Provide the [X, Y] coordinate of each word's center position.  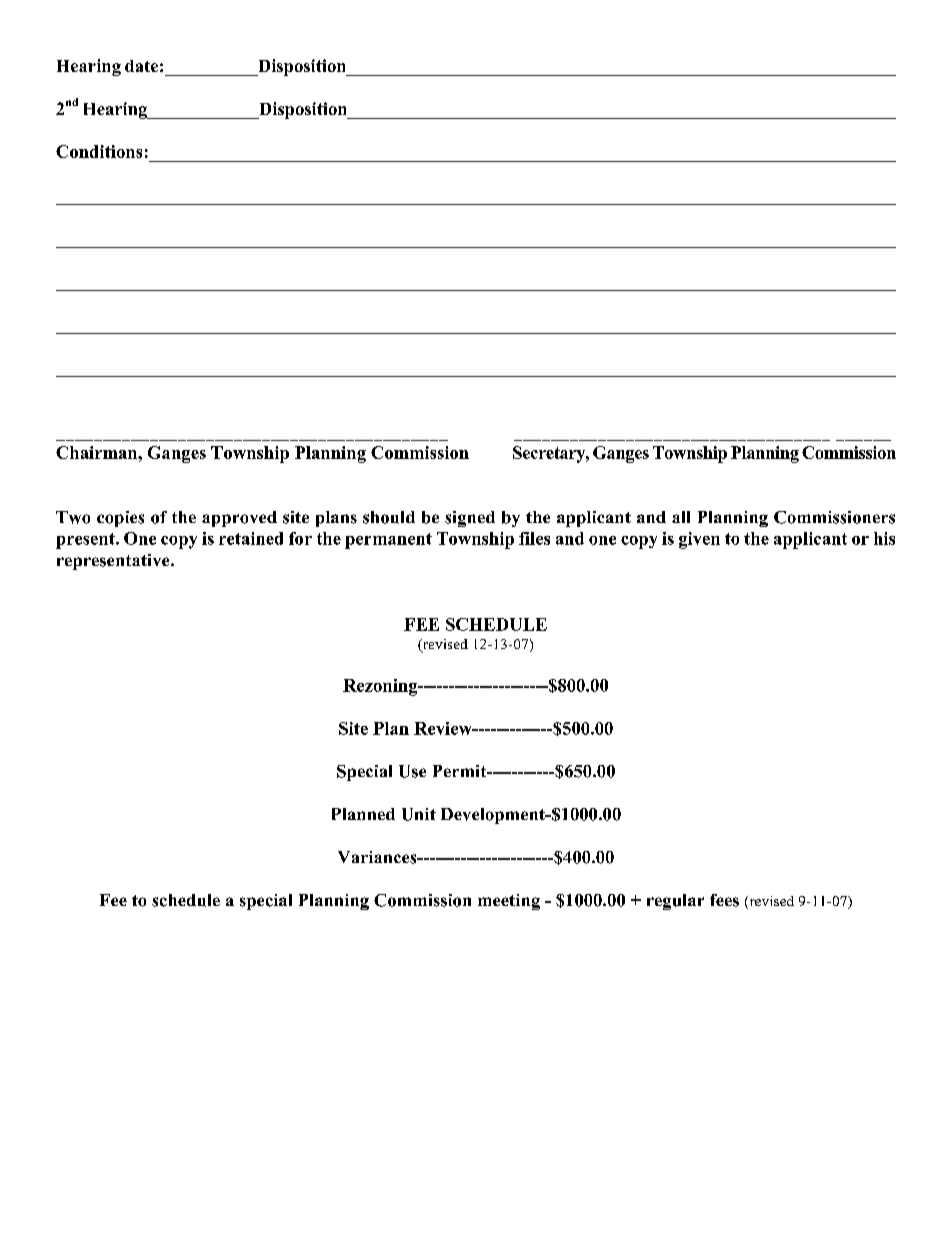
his [884, 538]
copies [120, 519]
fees [724, 900]
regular [675, 902]
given [699, 540]
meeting [509, 902]
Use [412, 771]
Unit [419, 814]
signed [470, 519]
